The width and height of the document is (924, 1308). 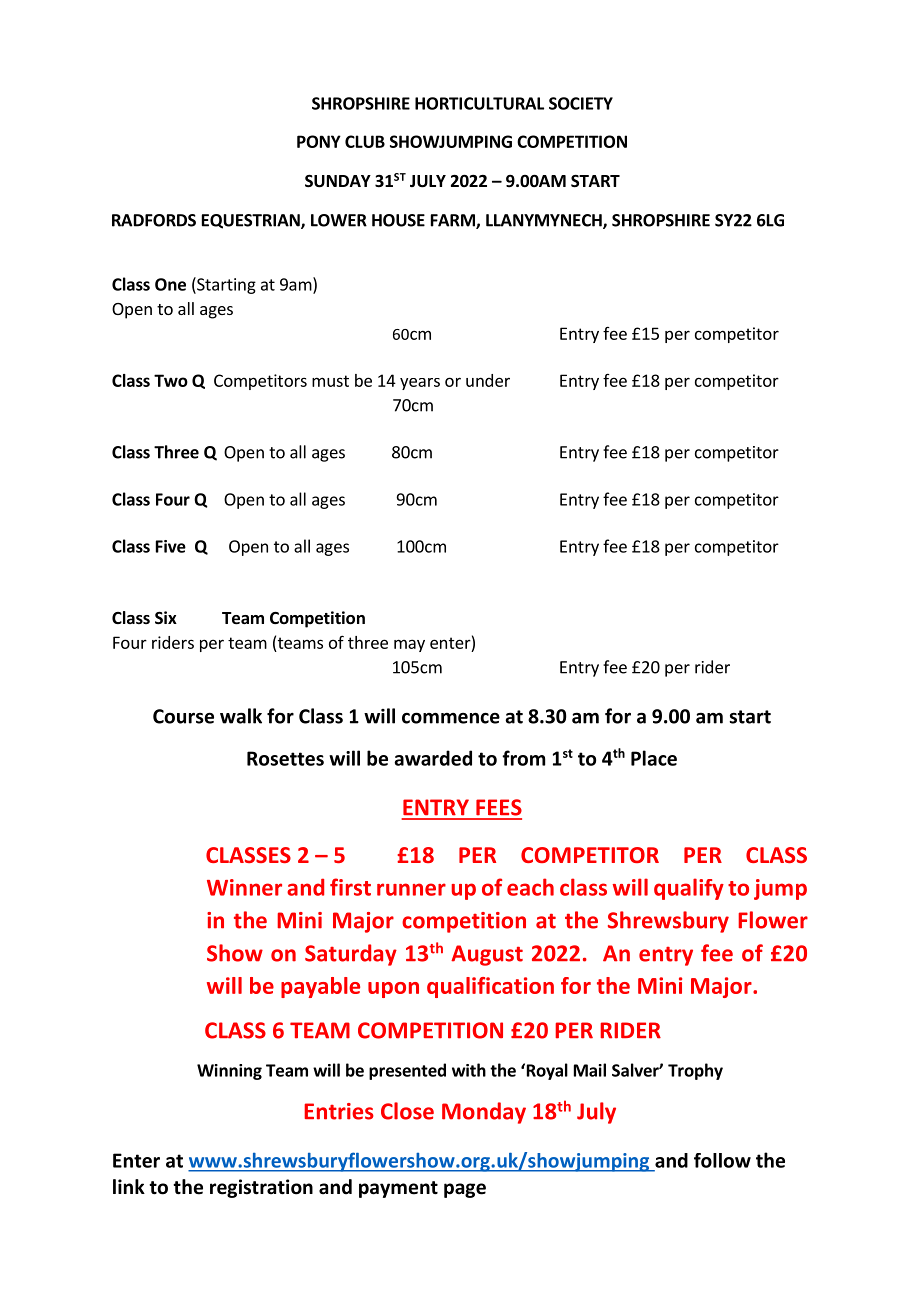 What do you see at coordinates (171, 546) in the document?
I see `Five` at bounding box center [171, 546].
